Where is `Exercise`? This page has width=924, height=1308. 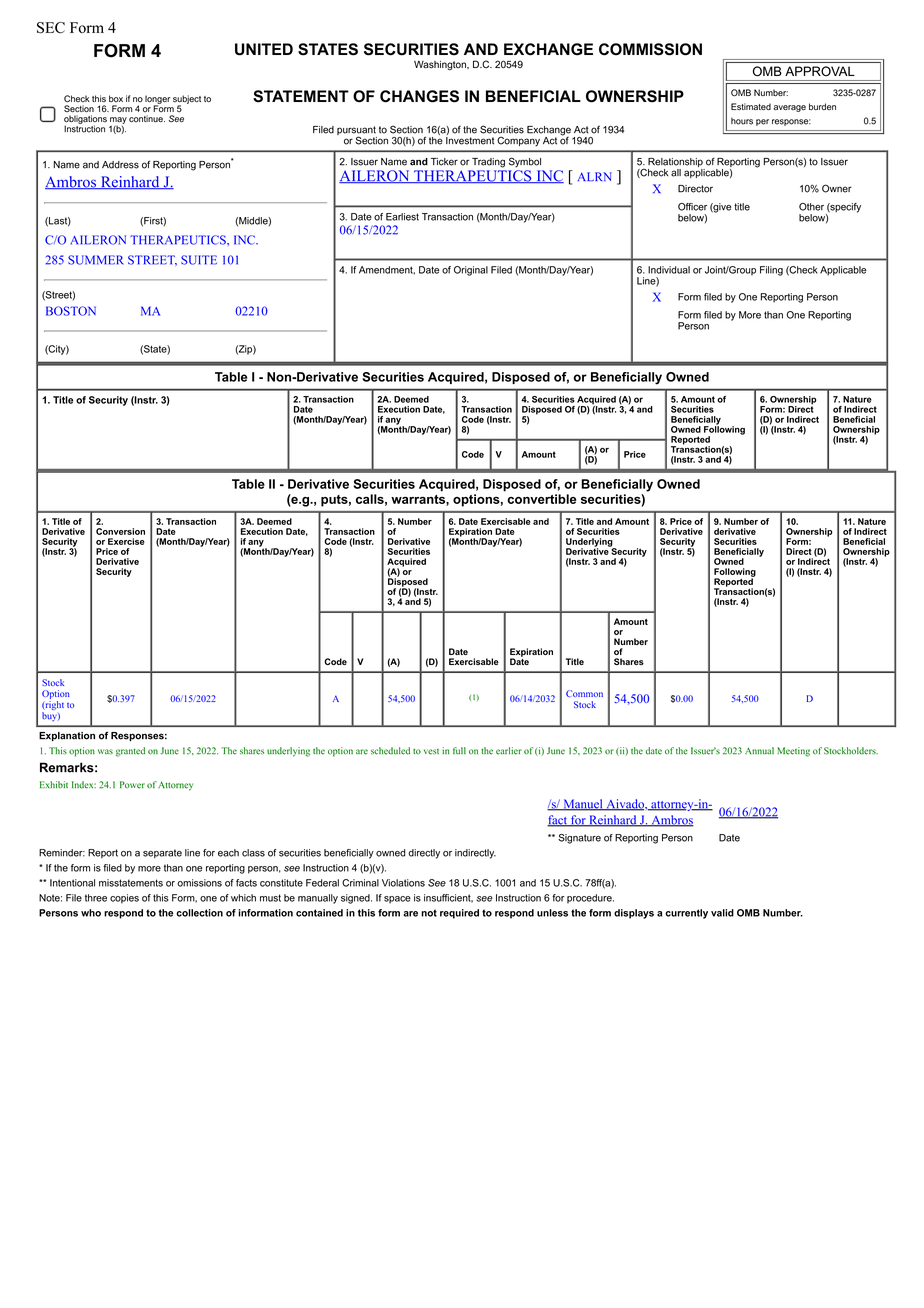 Exercise is located at coordinates (126, 541).
